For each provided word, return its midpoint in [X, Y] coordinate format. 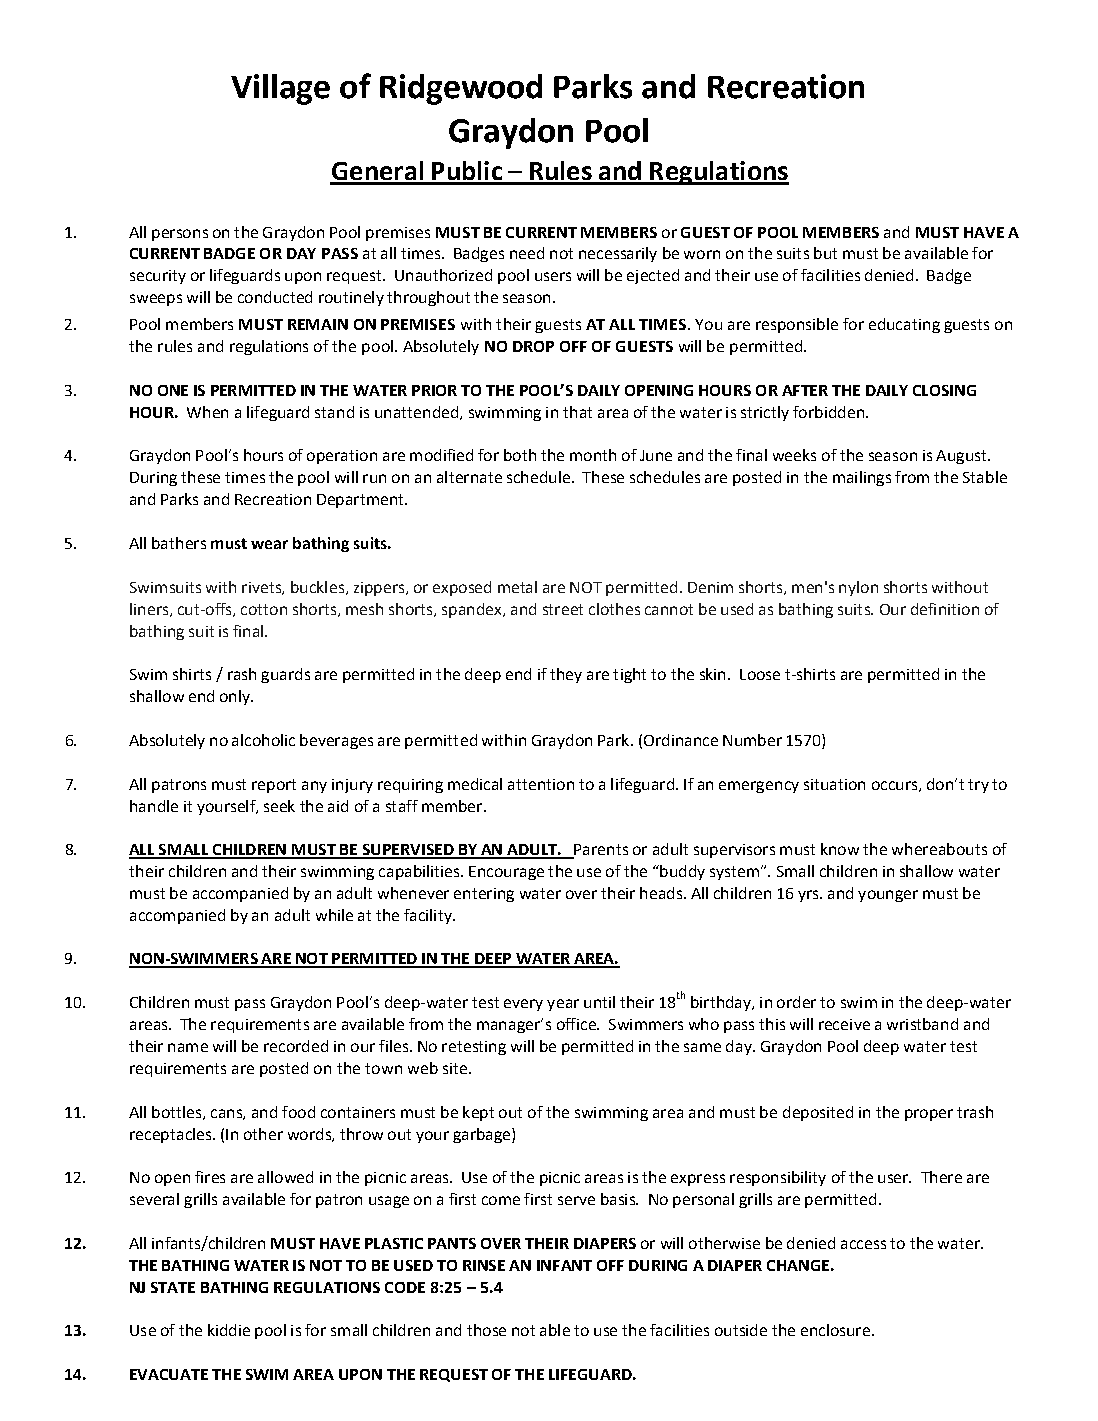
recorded [296, 1046]
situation [834, 784]
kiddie [229, 1330]
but [825, 253]
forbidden [828, 412]
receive [844, 1024]
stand [334, 412]
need [527, 253]
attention [541, 784]
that [577, 412]
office [577, 1024]
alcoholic [263, 740]
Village [280, 89]
